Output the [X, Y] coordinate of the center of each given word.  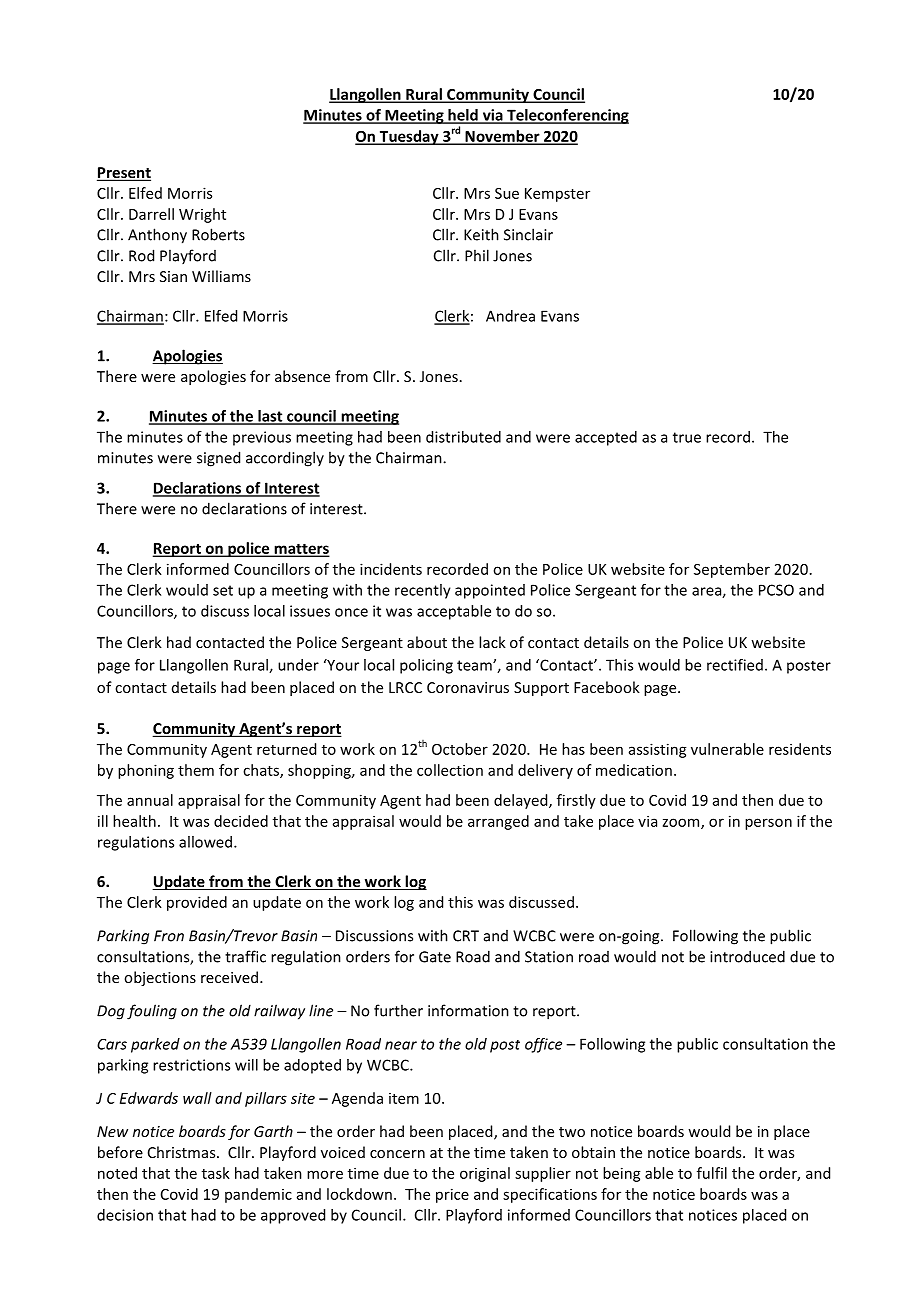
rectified [735, 665]
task [216, 1173]
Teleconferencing [567, 116]
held [463, 116]
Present [124, 174]
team [475, 665]
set [223, 590]
